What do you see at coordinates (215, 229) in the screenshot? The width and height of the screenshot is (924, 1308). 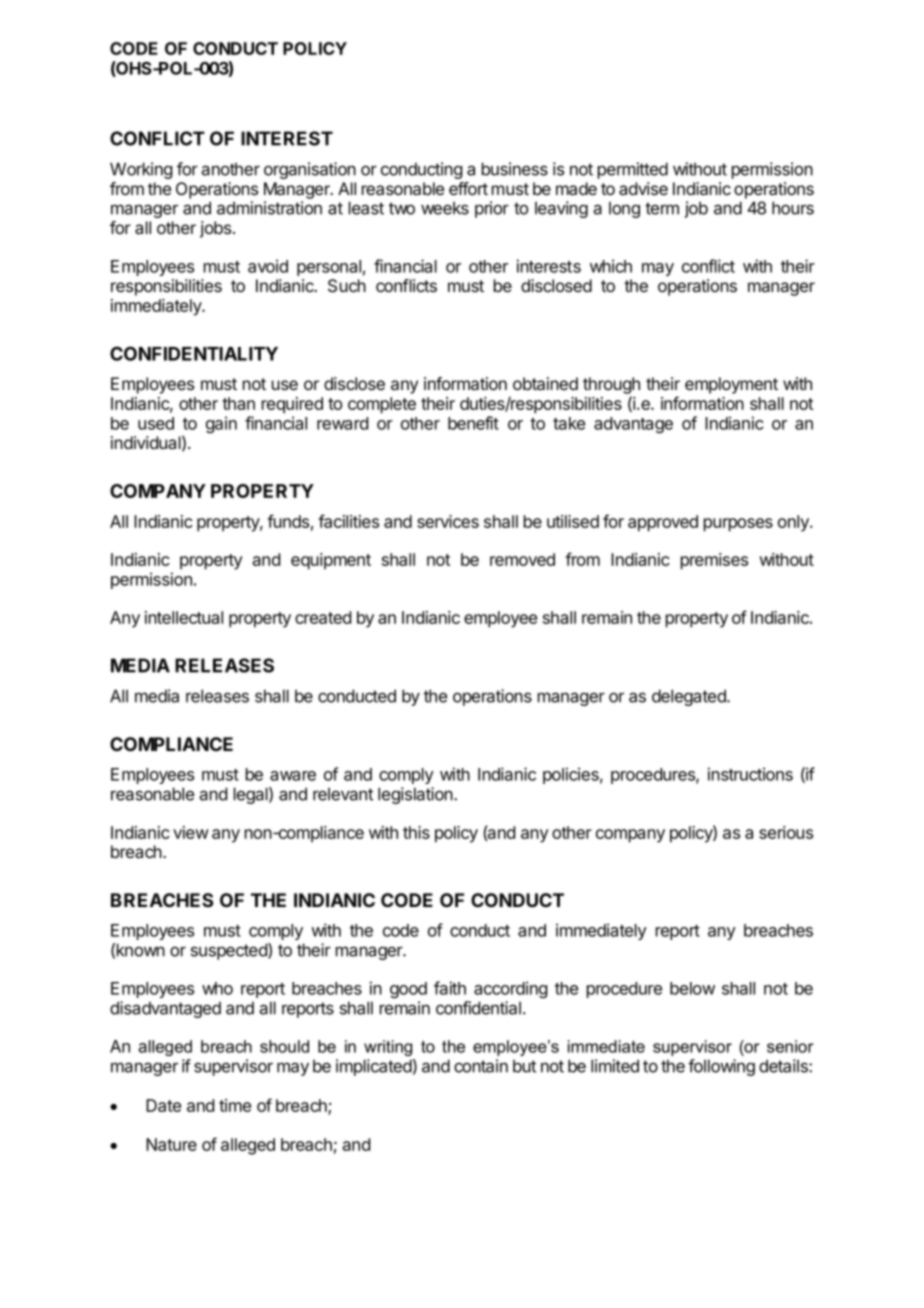 I see `jobs` at bounding box center [215, 229].
